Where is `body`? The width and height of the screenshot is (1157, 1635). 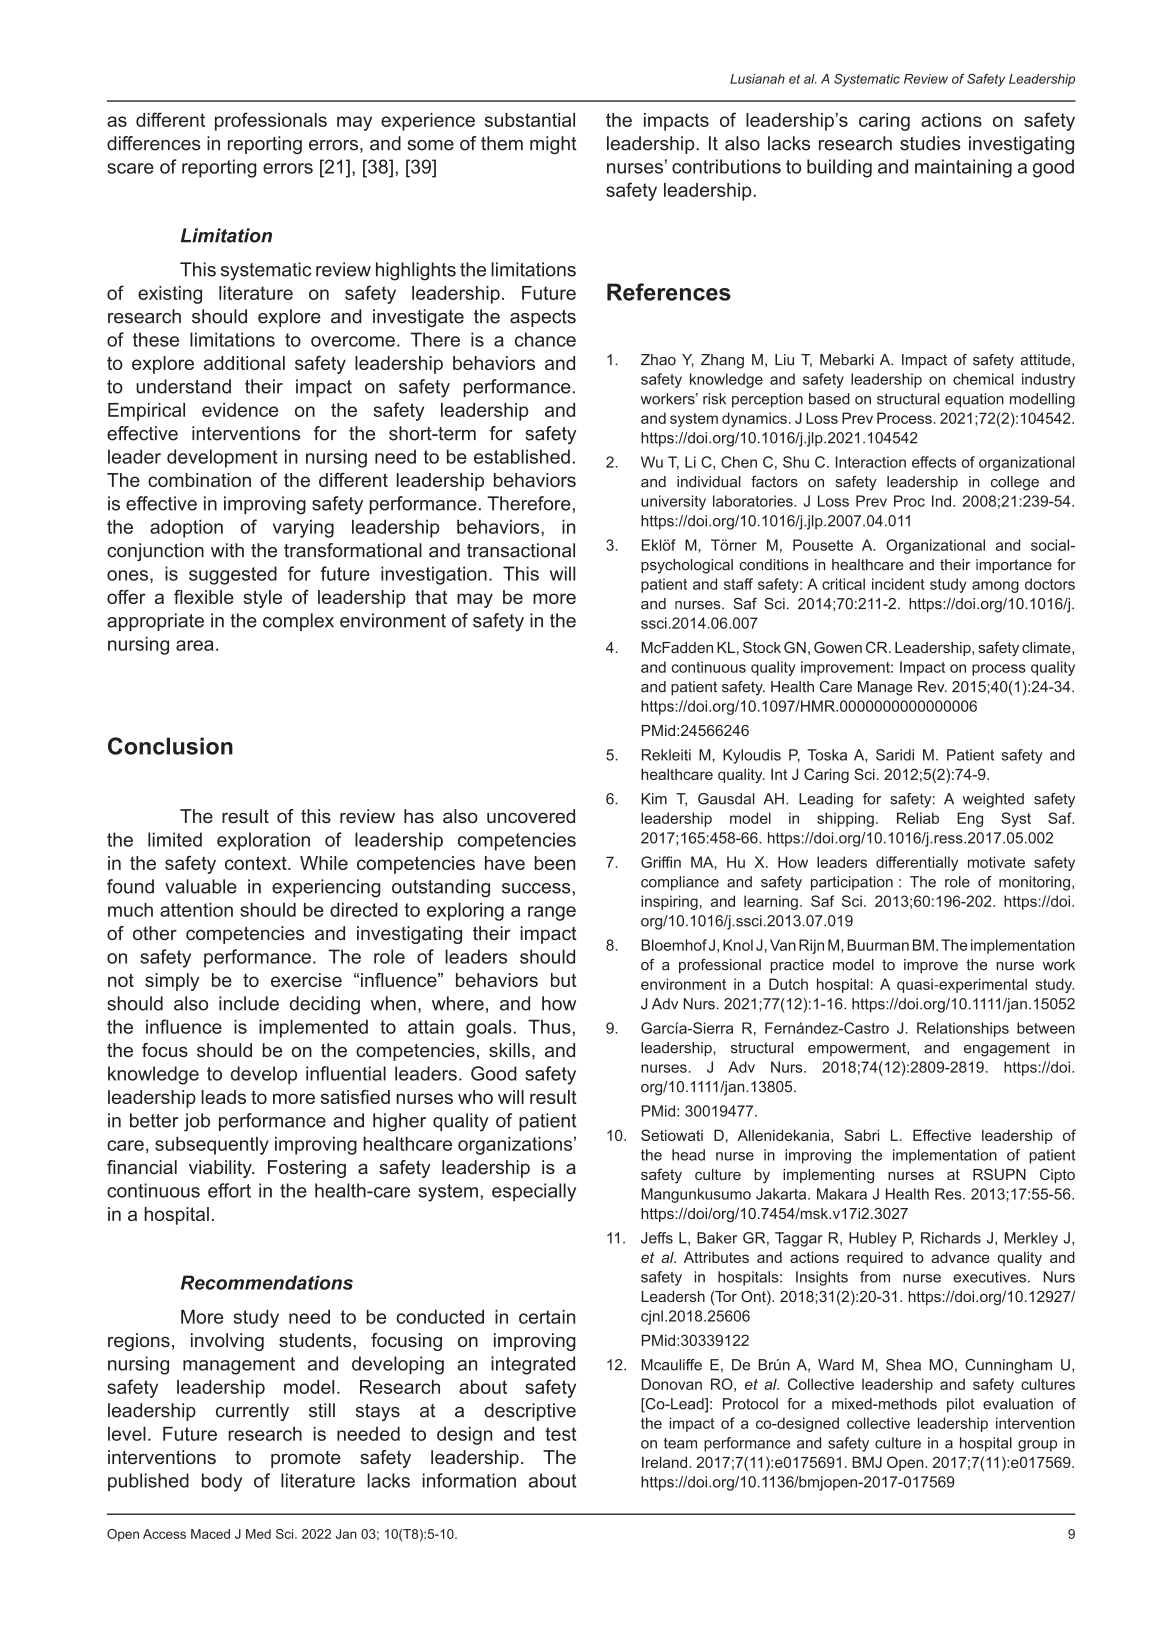 body is located at coordinates (222, 1482).
